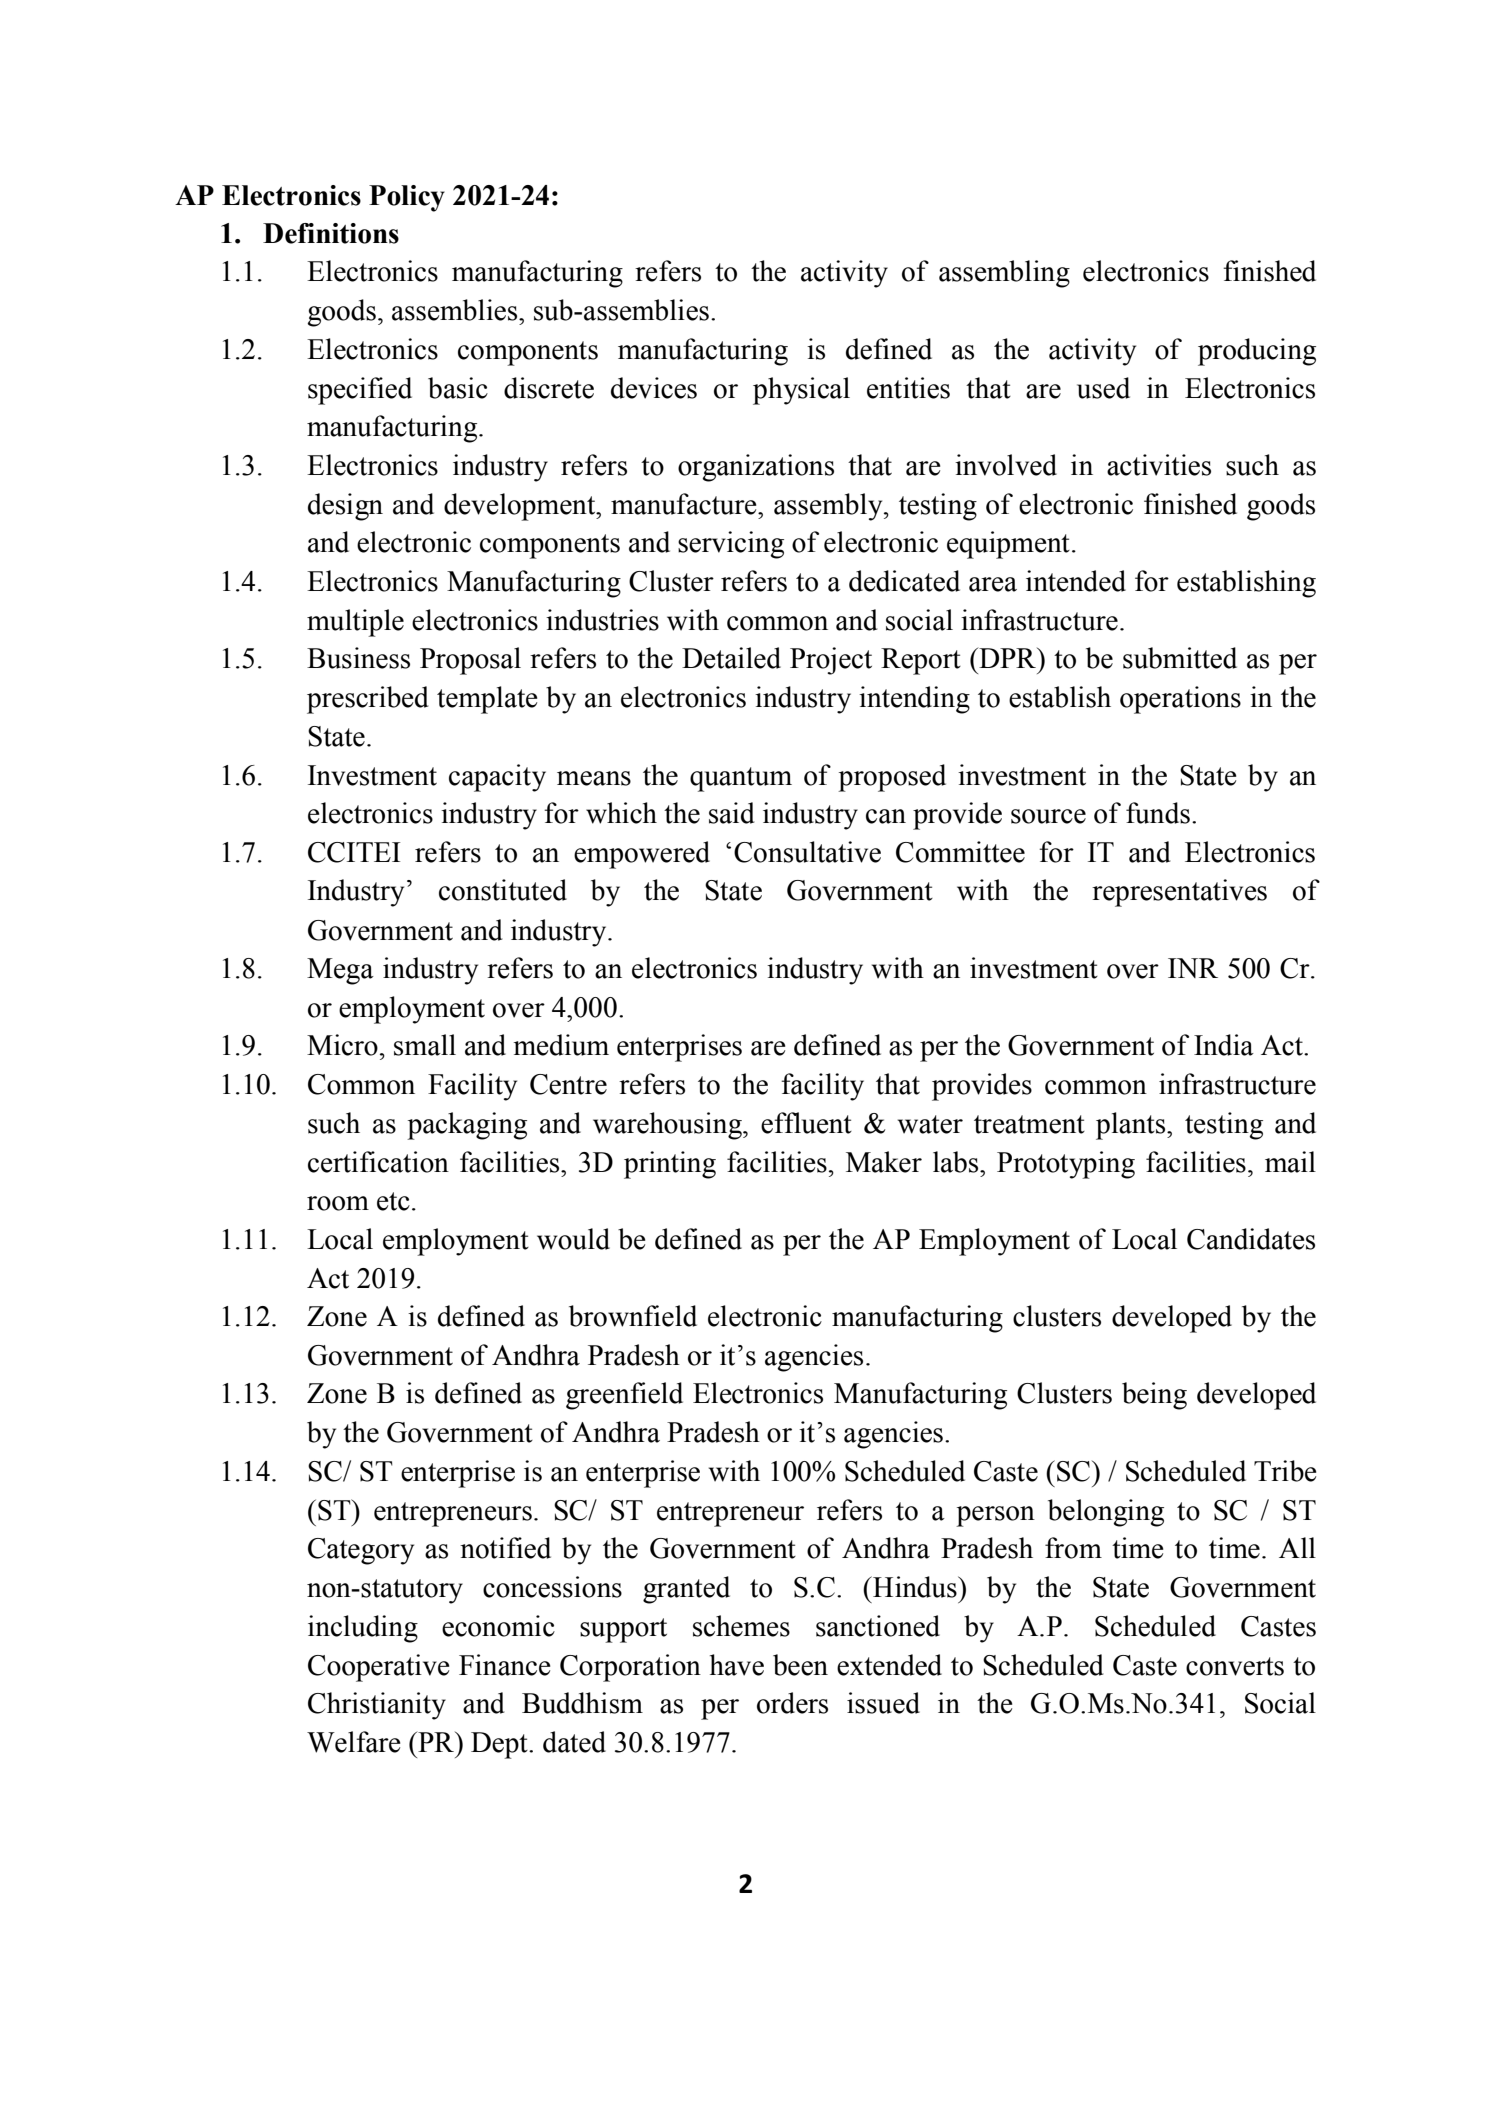 The height and width of the screenshot is (2109, 1491). Describe the element at coordinates (377, 1706) in the screenshot. I see `Christianity` at that location.
